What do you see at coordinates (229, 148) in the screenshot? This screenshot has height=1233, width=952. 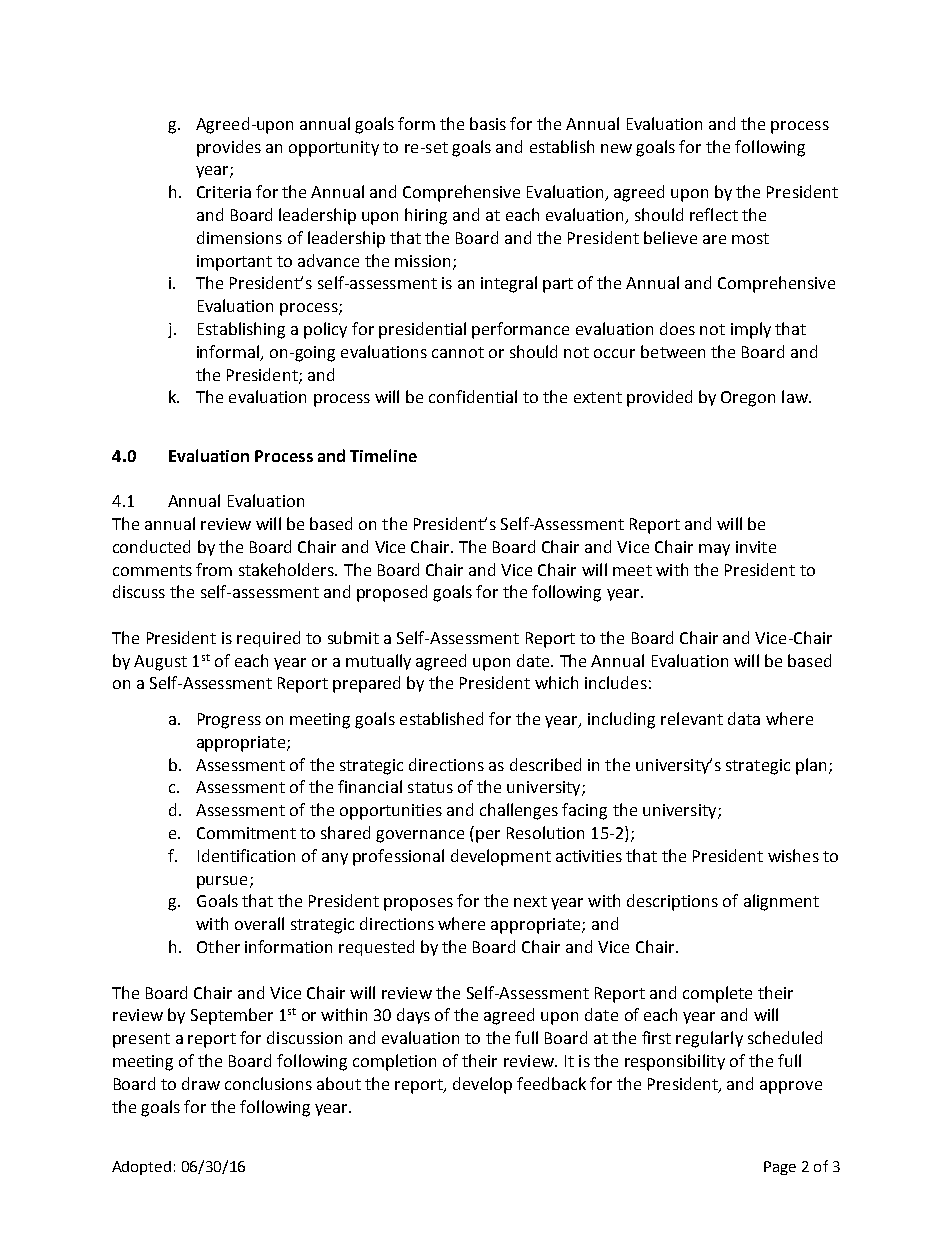 I see `provides` at bounding box center [229, 148].
